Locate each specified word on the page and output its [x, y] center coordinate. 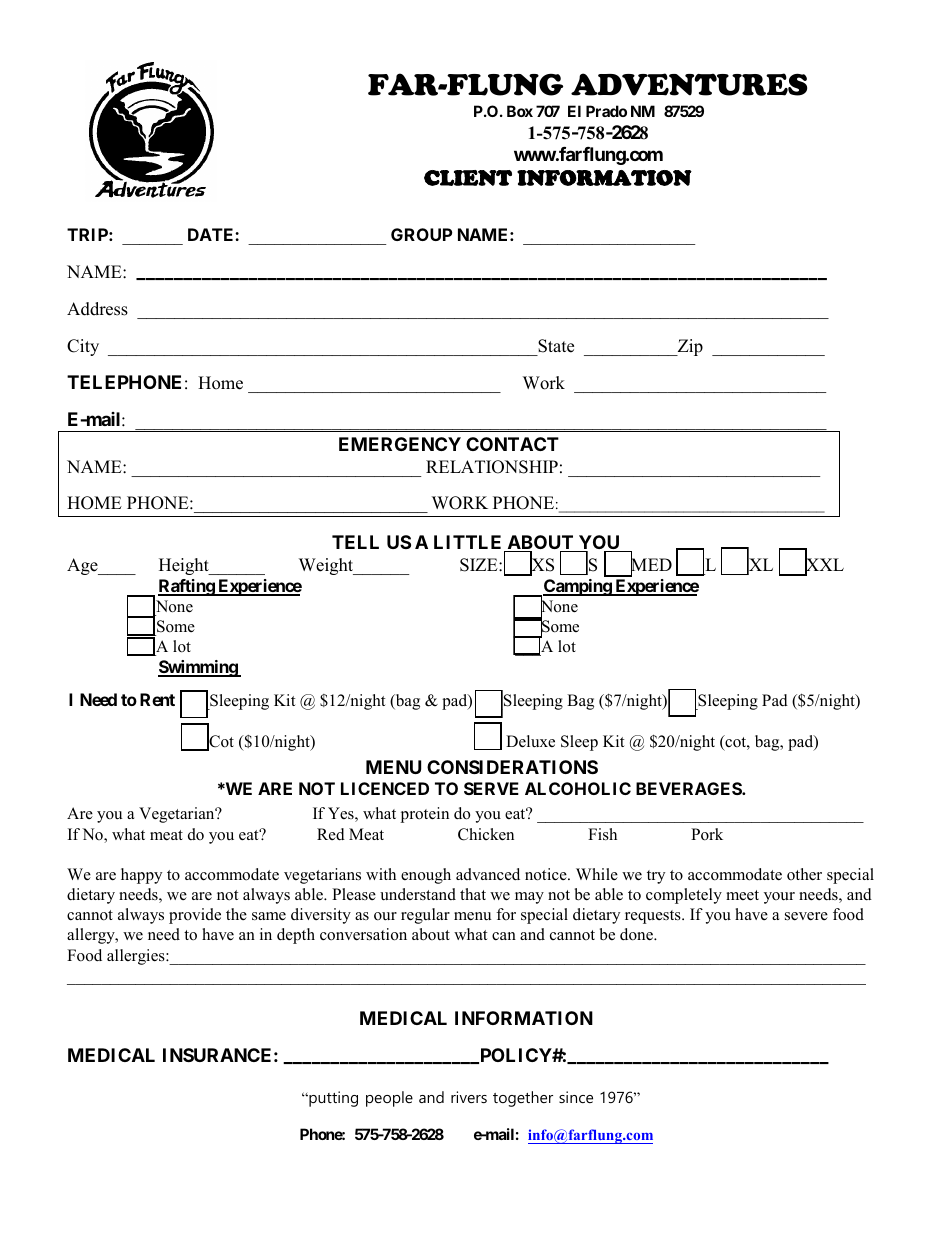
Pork [707, 834]
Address [97, 309]
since [576, 1097]
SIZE [480, 565]
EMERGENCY [400, 444]
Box [520, 111]
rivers [469, 1097]
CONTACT [512, 444]
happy [141, 876]
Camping [578, 587]
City [83, 347]
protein [424, 815]
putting [332, 1099]
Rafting [187, 587]
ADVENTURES [689, 84]
